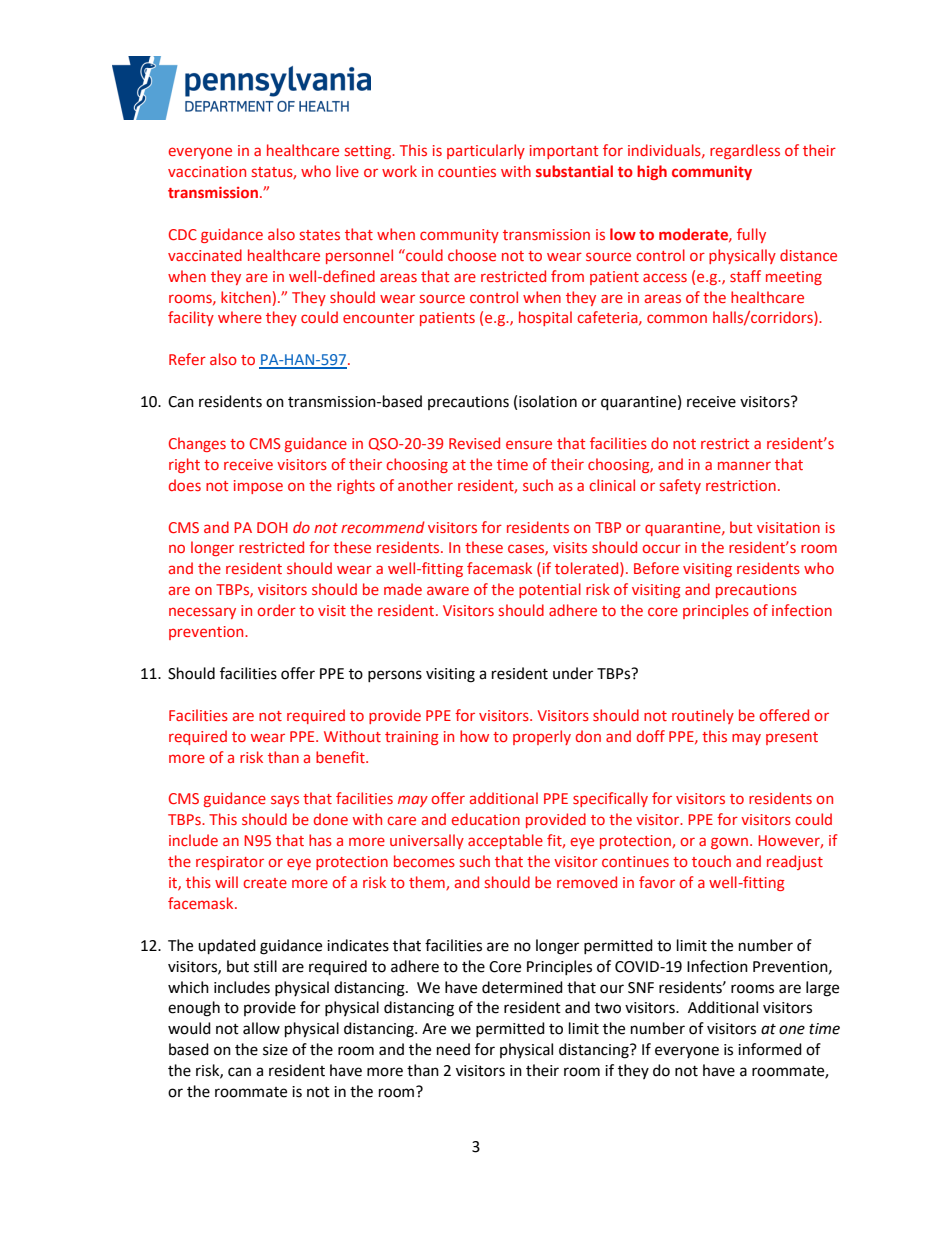 Image resolution: width=952 pixels, height=1233 pixels. What do you see at coordinates (341, 757) in the screenshot?
I see `benefit` at bounding box center [341, 757].
